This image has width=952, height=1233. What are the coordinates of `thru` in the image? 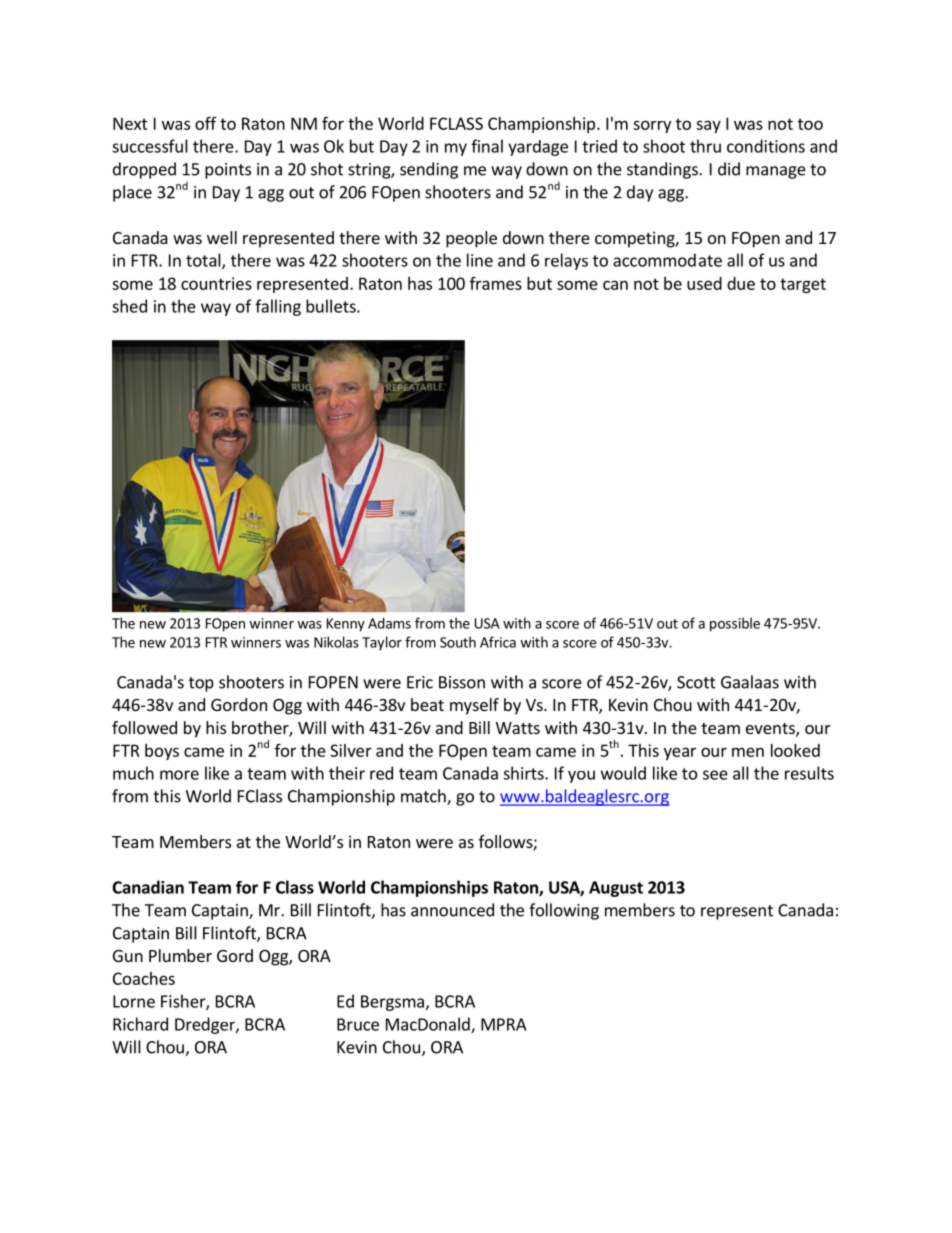 It's located at (705, 146).
